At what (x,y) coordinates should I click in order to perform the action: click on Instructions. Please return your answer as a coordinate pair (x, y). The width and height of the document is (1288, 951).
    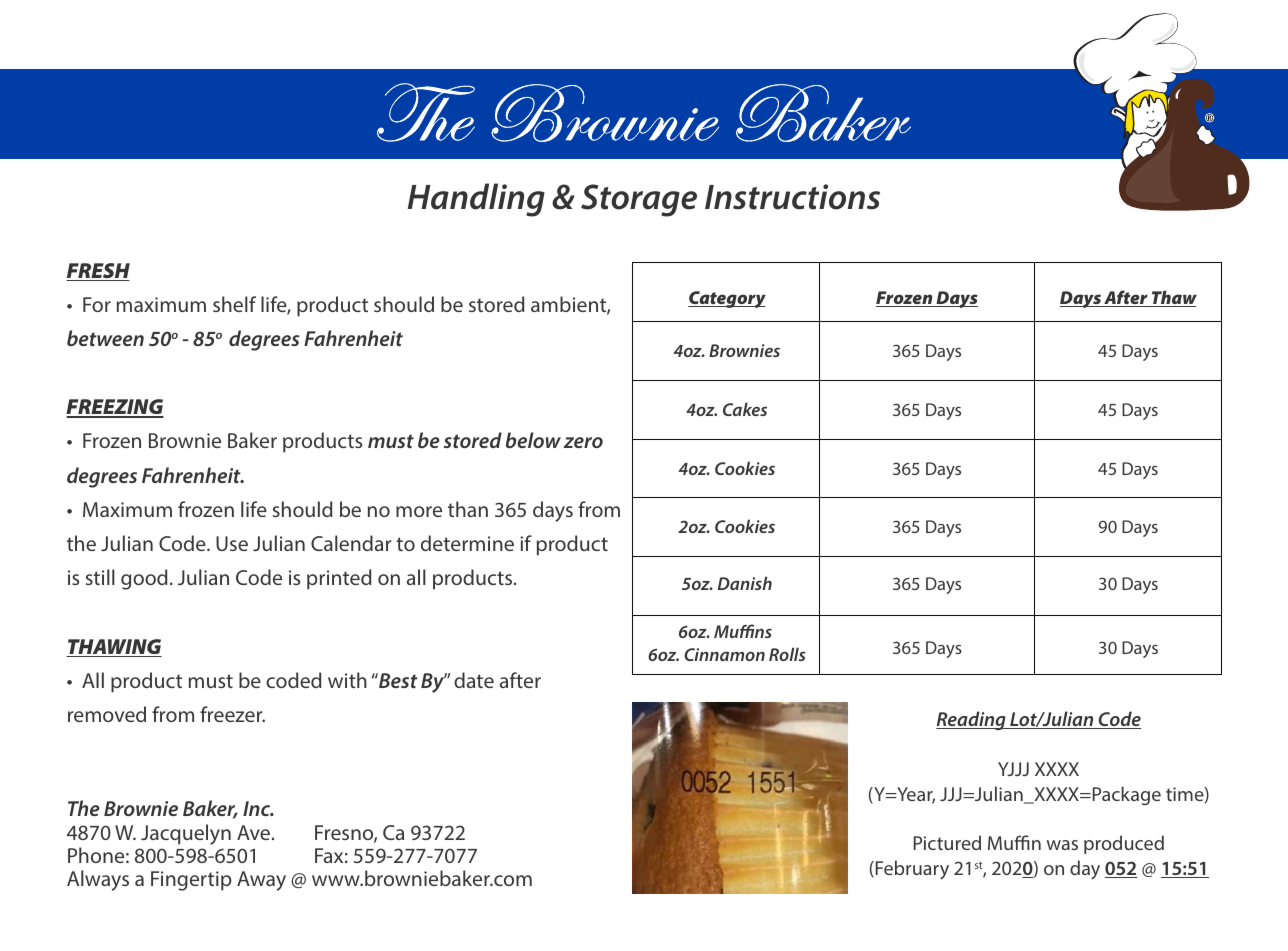
    Looking at the image, I should click on (792, 197).
